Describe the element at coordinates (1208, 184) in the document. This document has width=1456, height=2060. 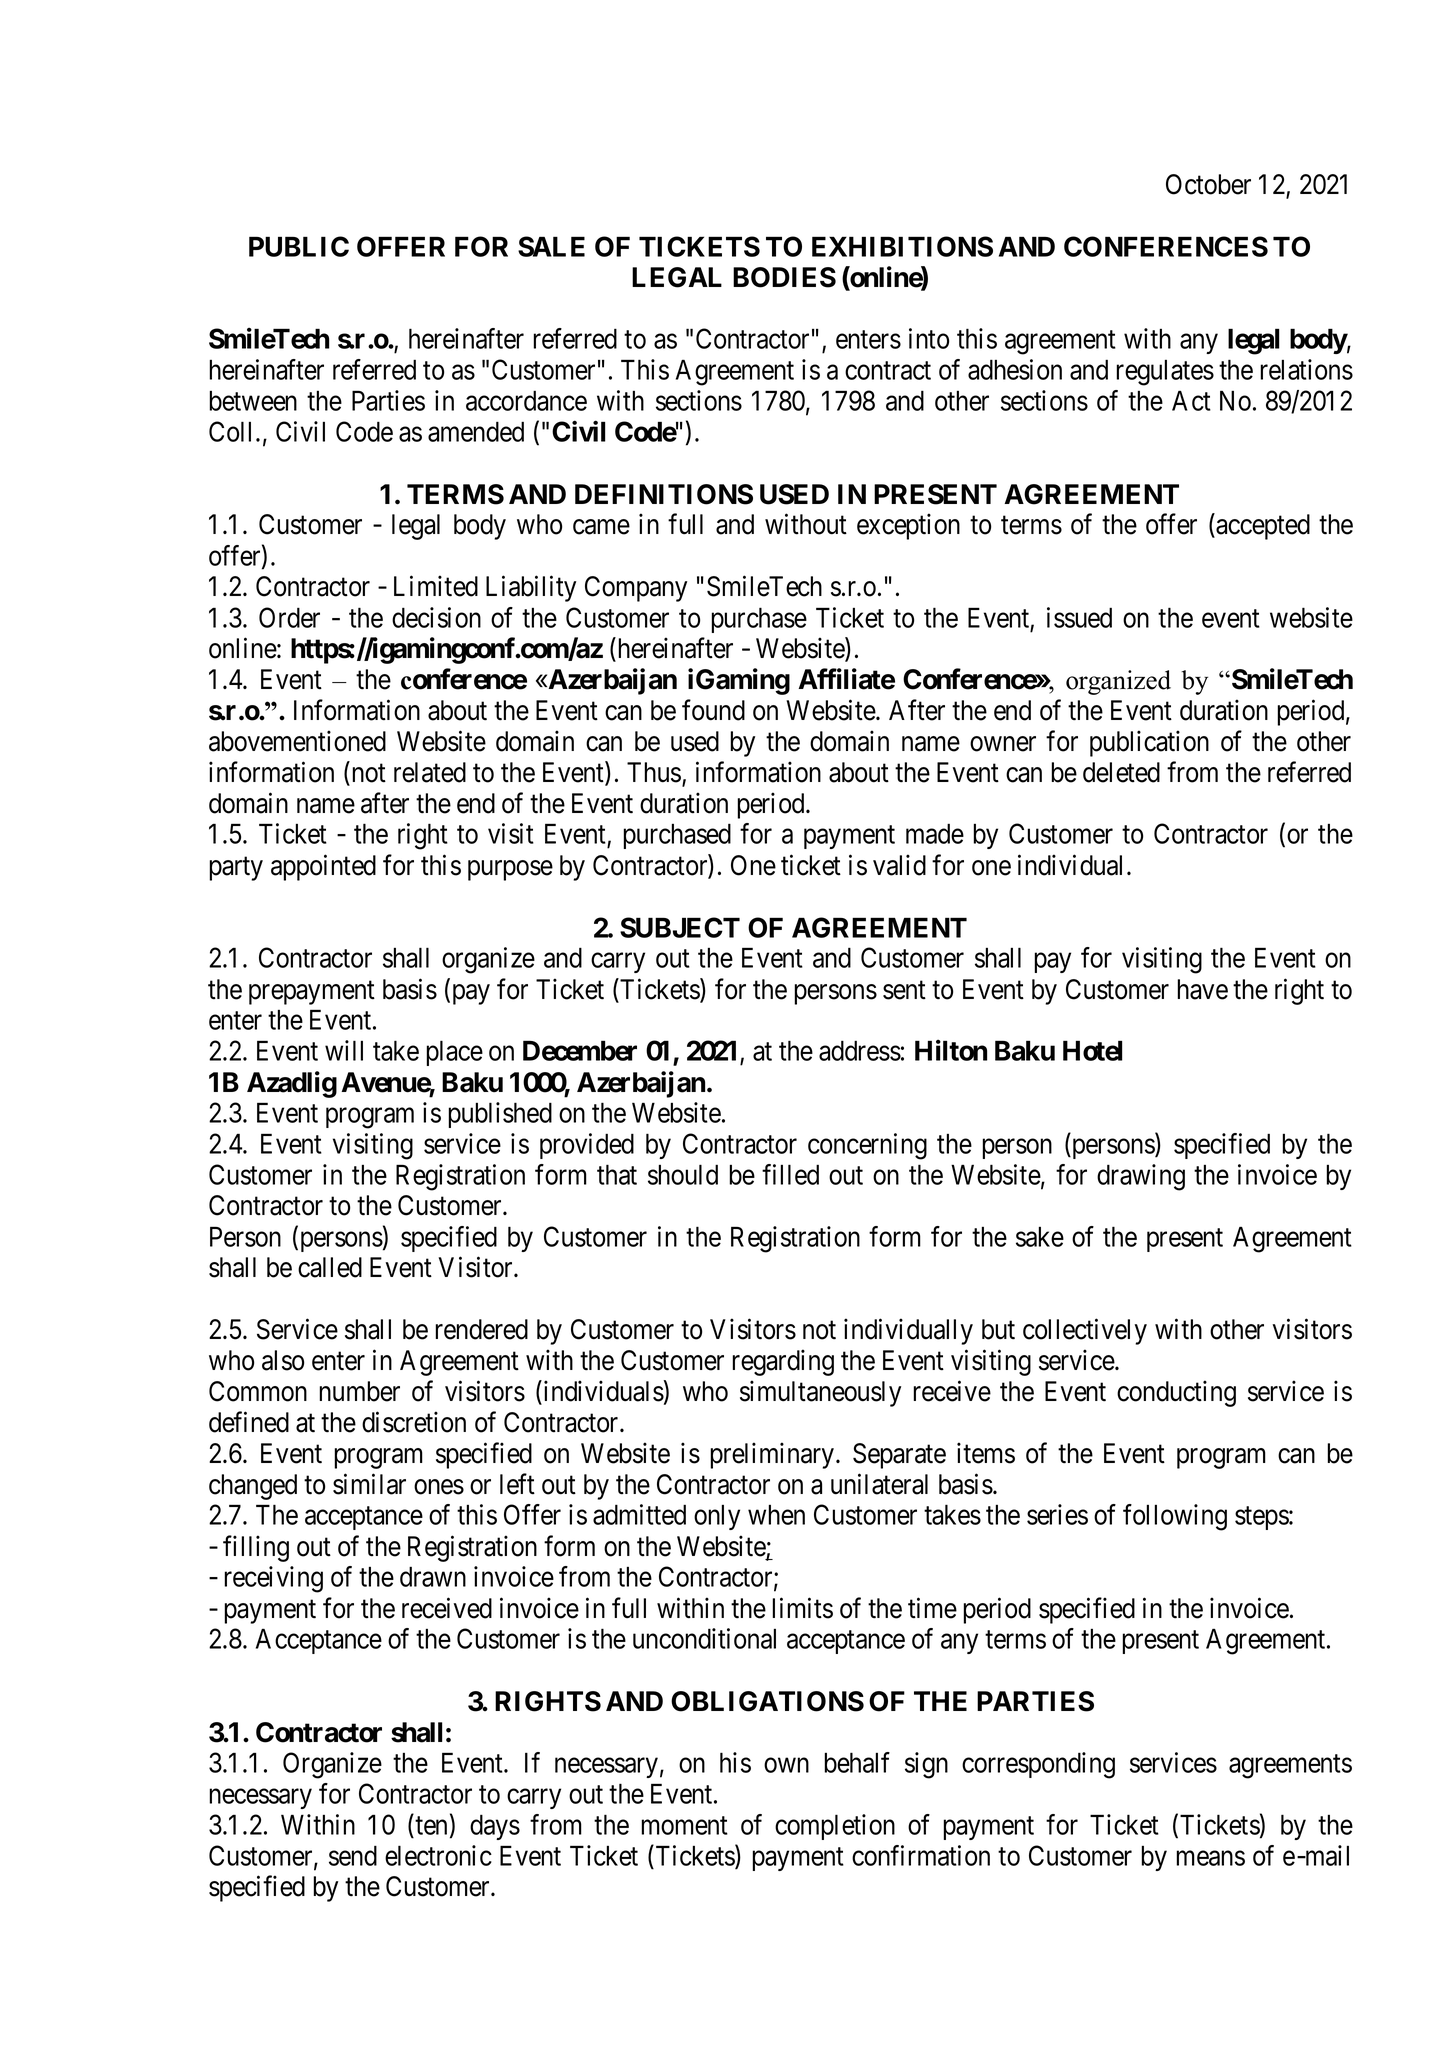
I see `October` at that location.
